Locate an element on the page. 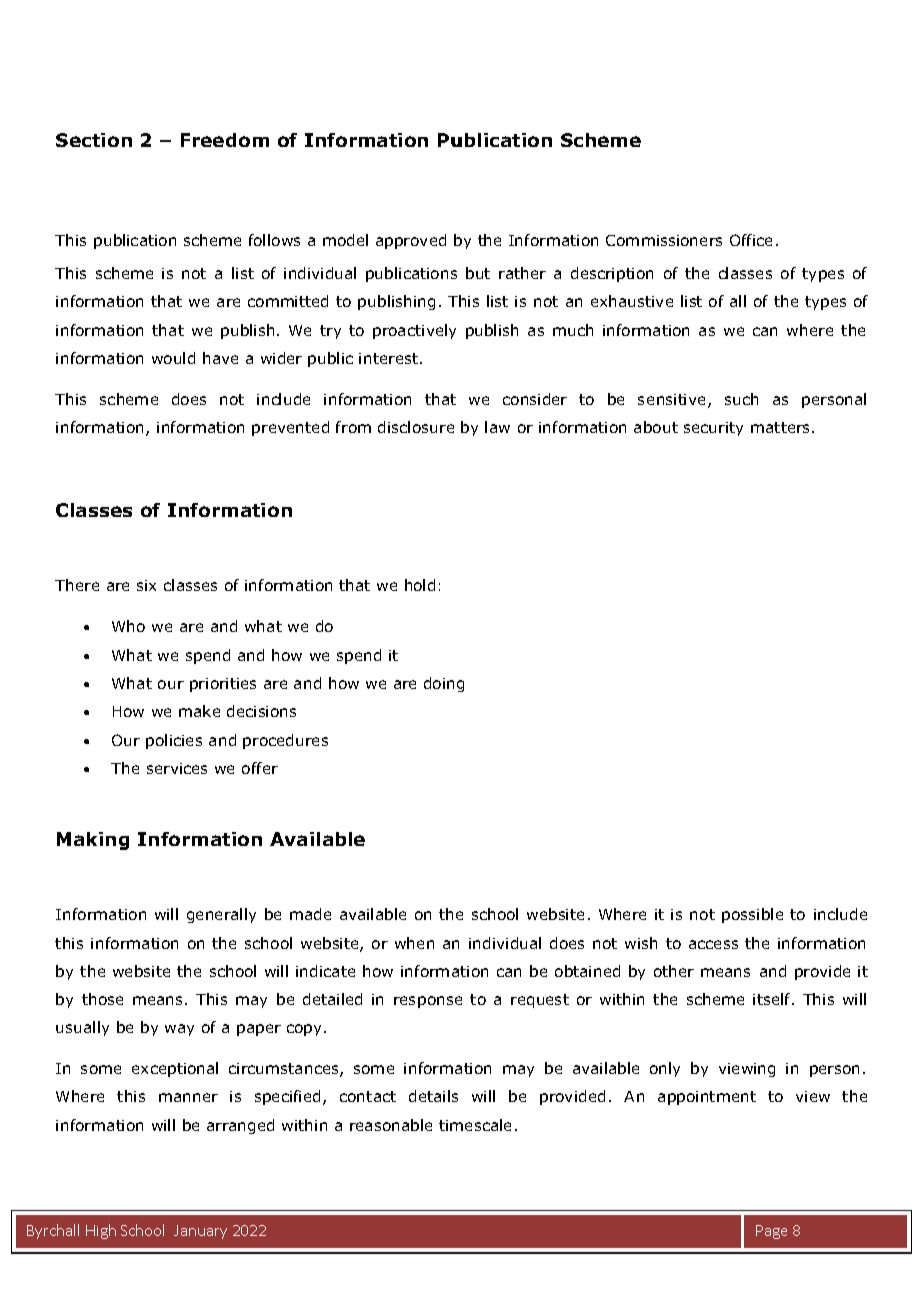 This document has height=1307, width=924. approved is located at coordinates (411, 241).
